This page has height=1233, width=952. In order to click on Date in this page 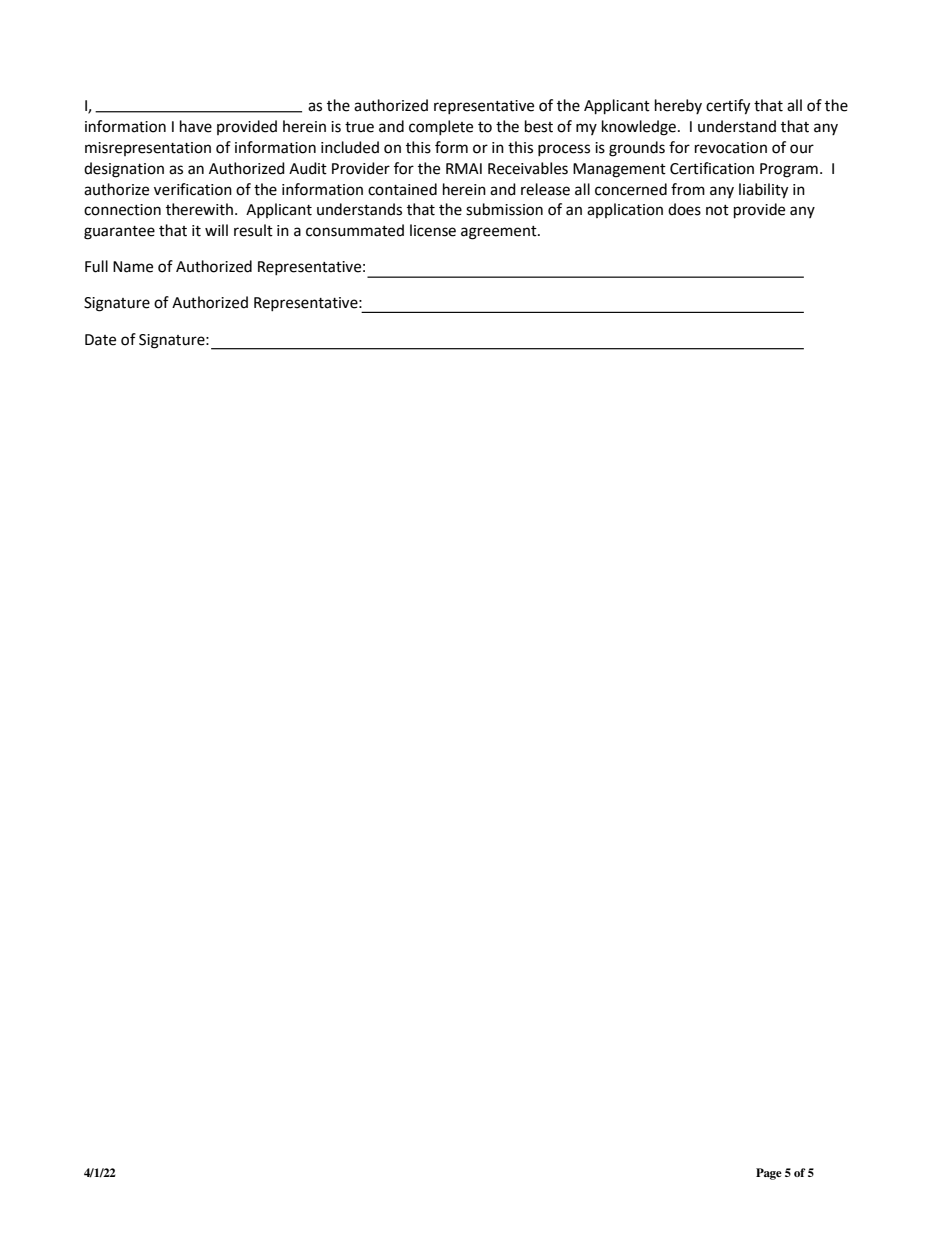, I will do `click(100, 340)`.
